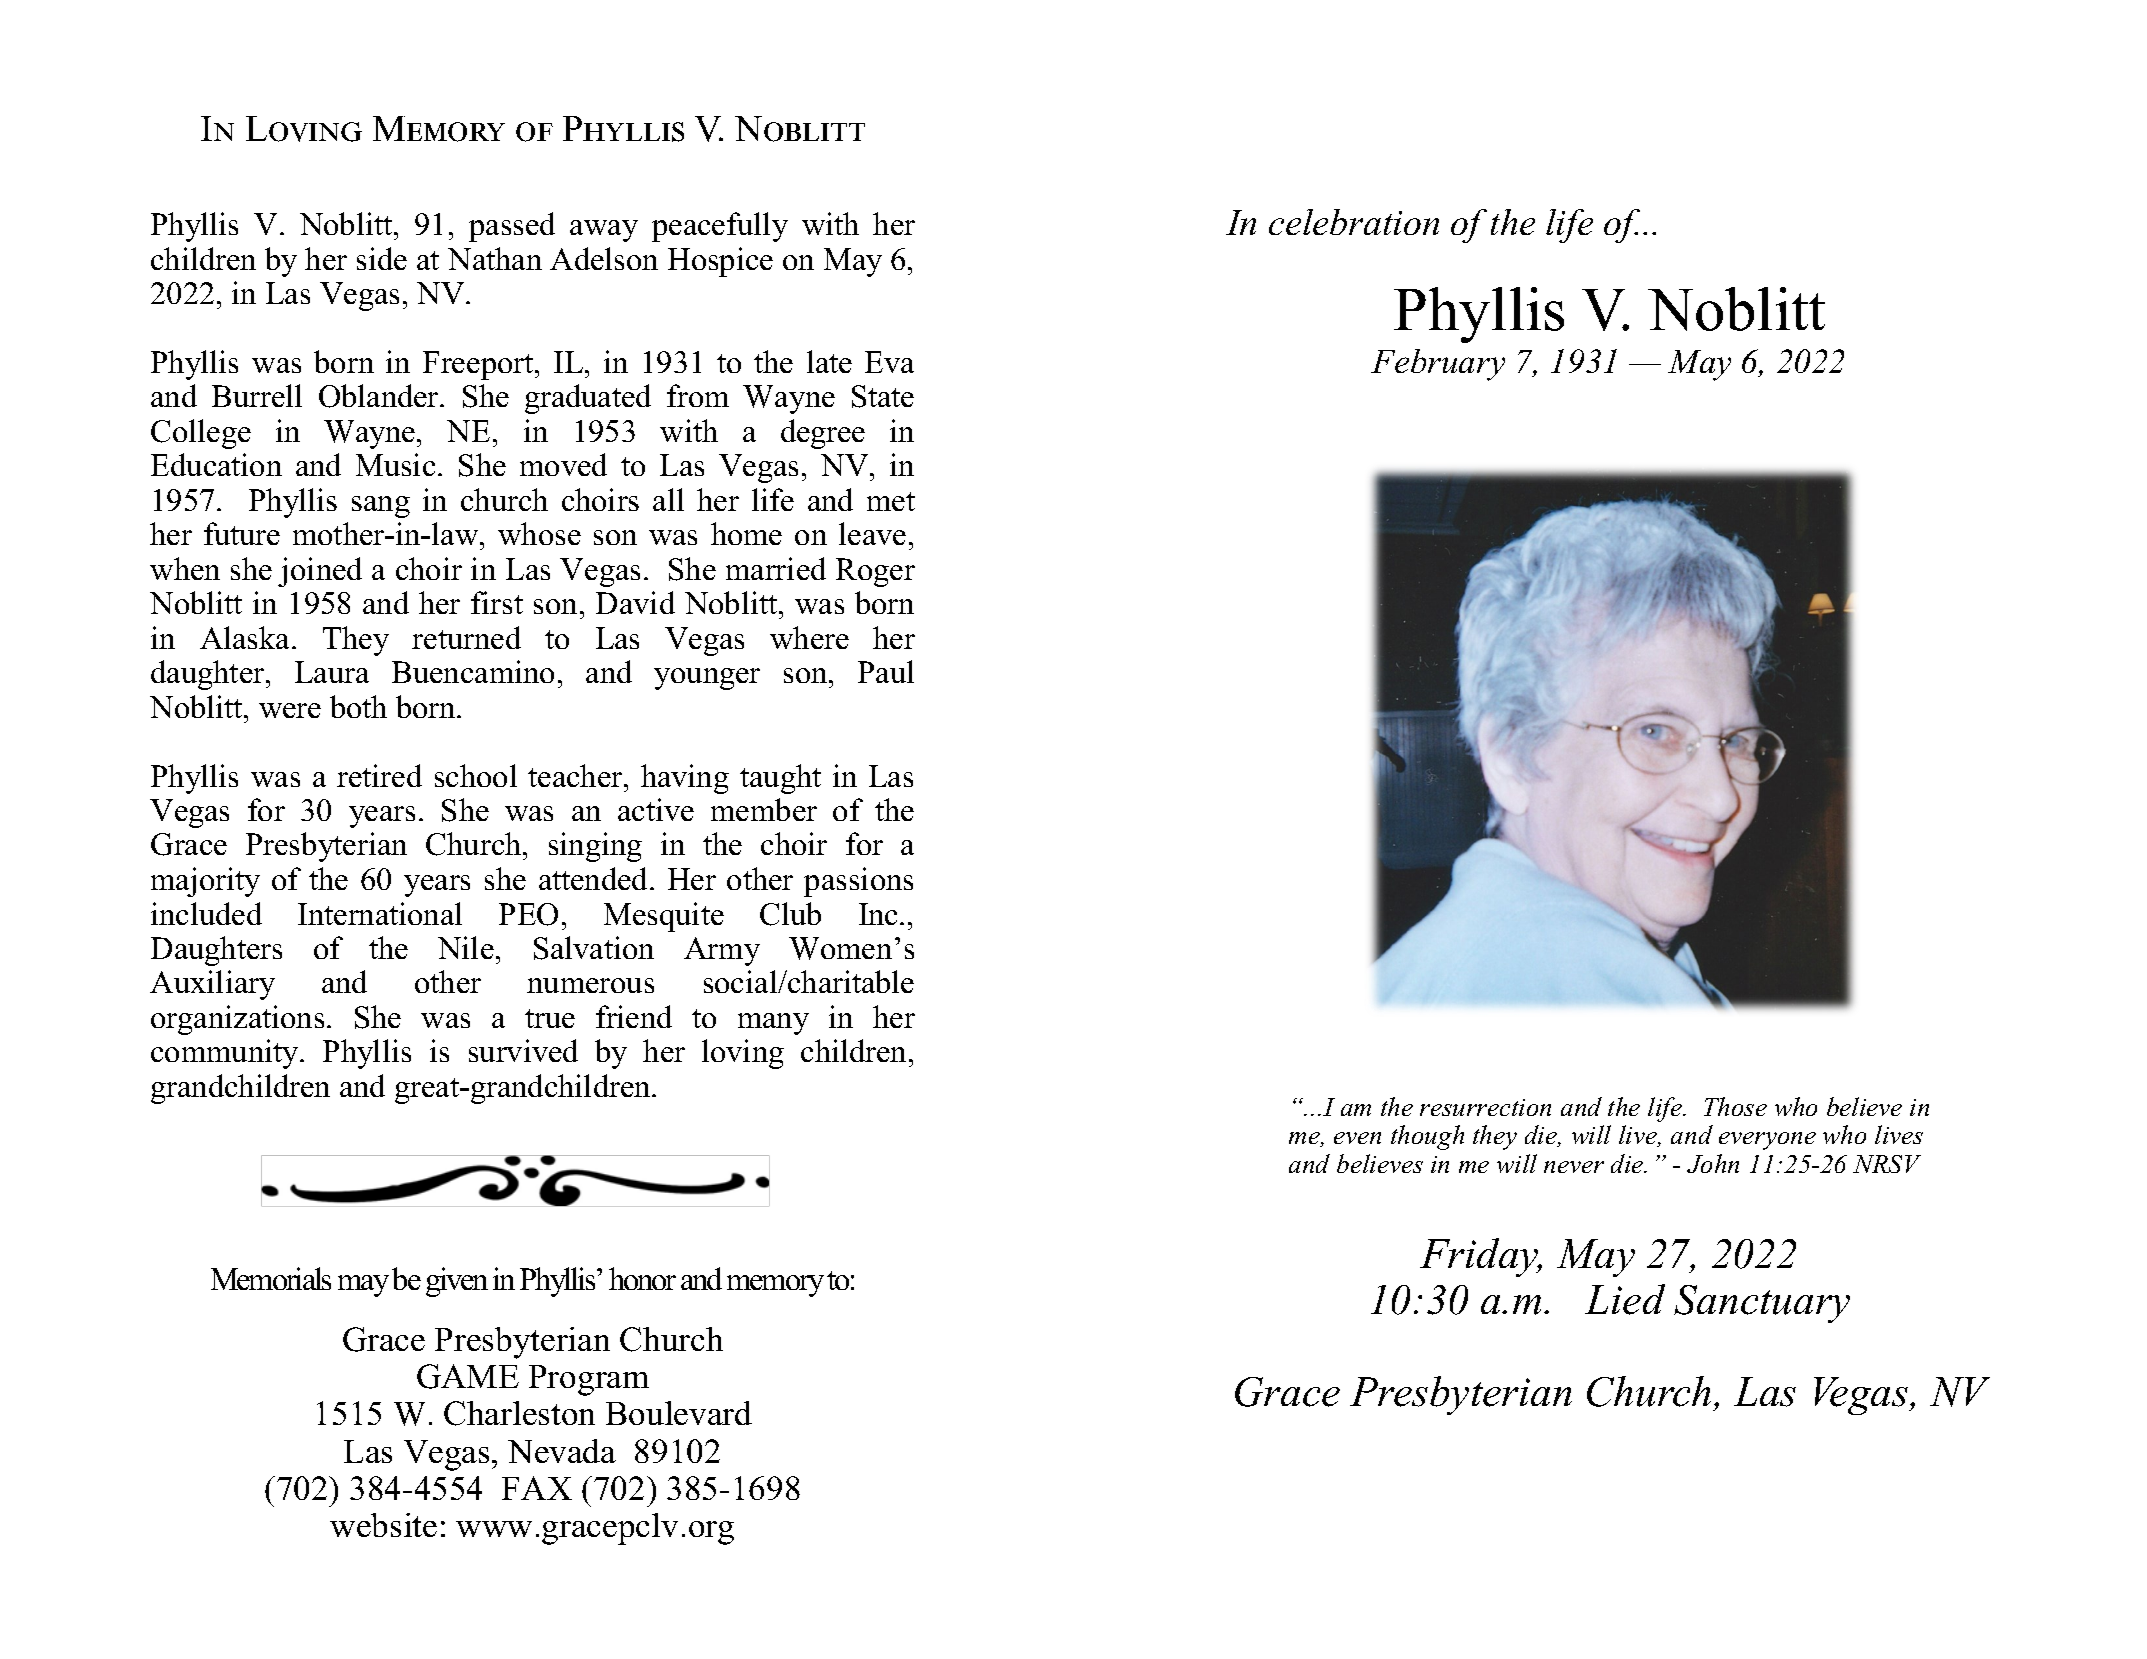  What do you see at coordinates (679, 1413) in the screenshot?
I see `Boulevard` at bounding box center [679, 1413].
